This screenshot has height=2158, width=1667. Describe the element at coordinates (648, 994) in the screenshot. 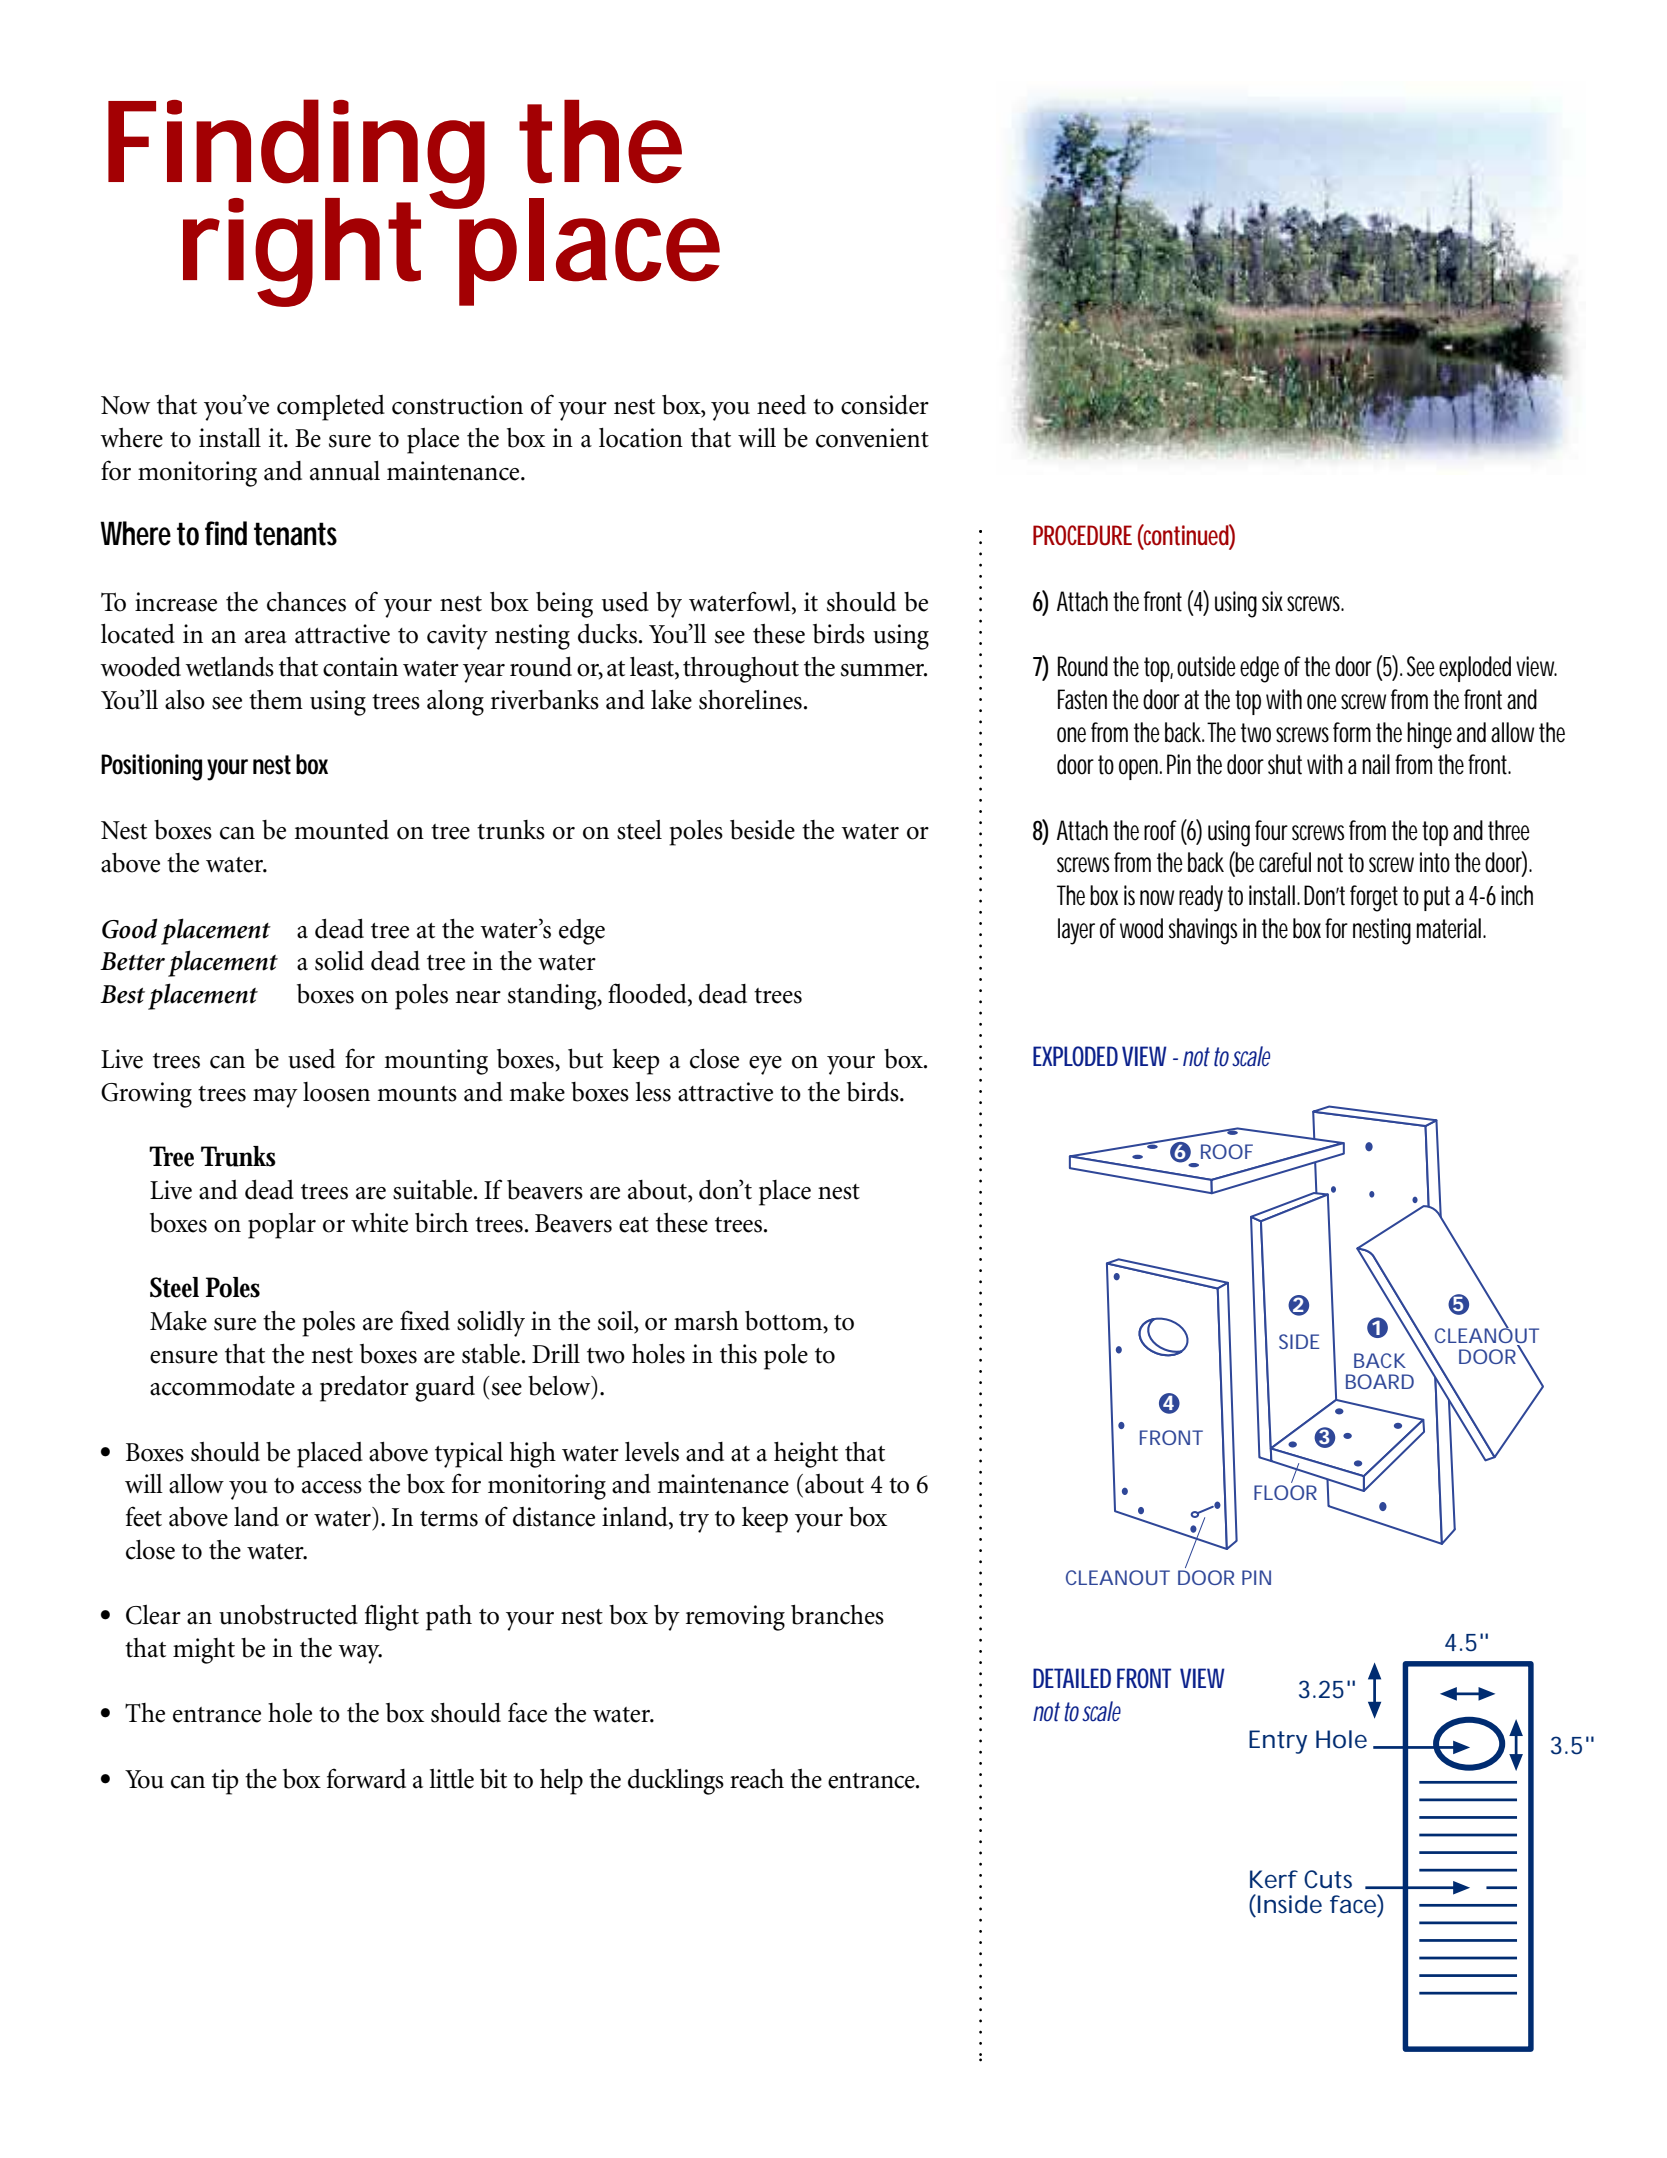

I see `flooded` at that location.
